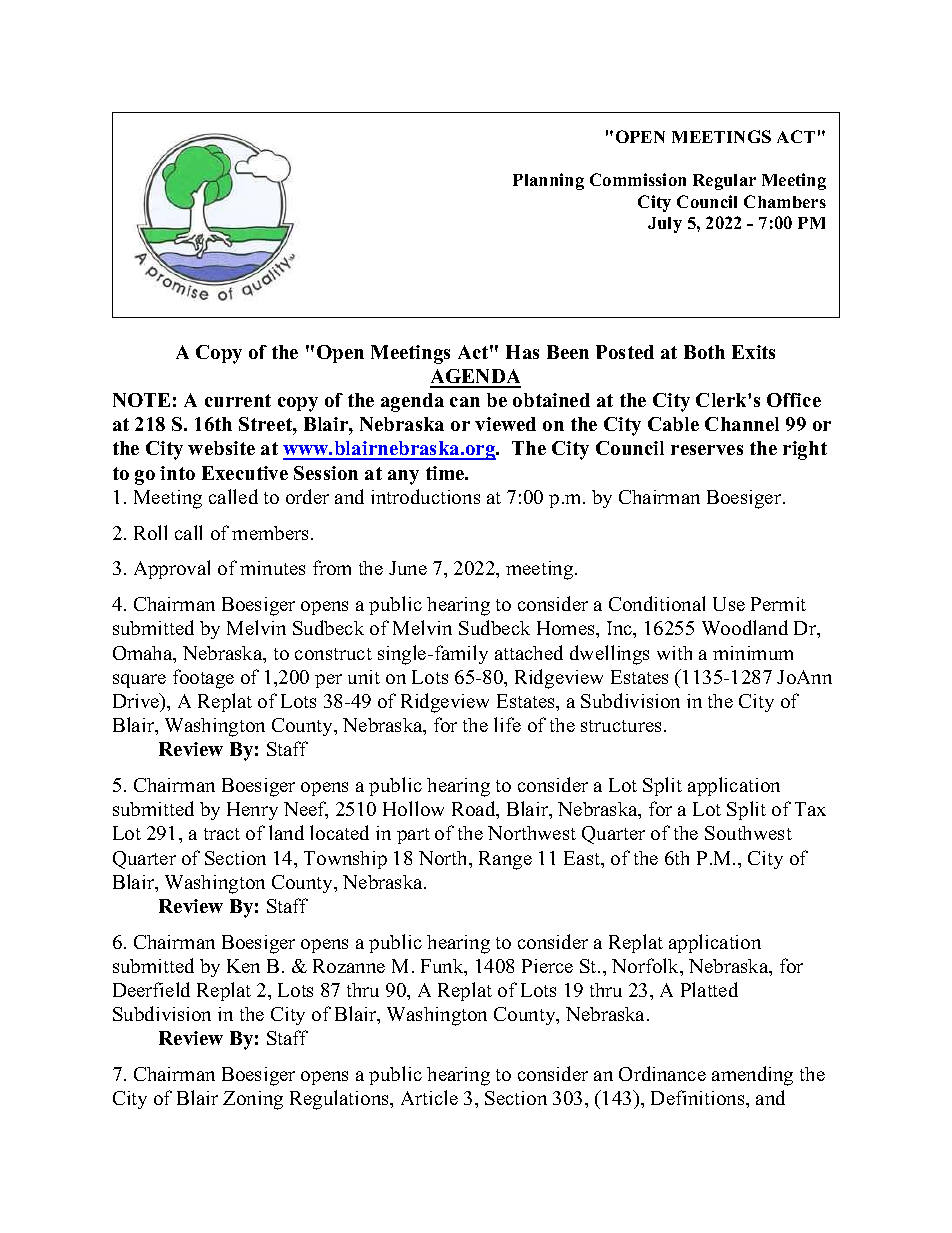 Image resolution: width=952 pixels, height=1233 pixels. Describe the element at coordinates (429, 1097) in the document. I see `Article` at that location.
